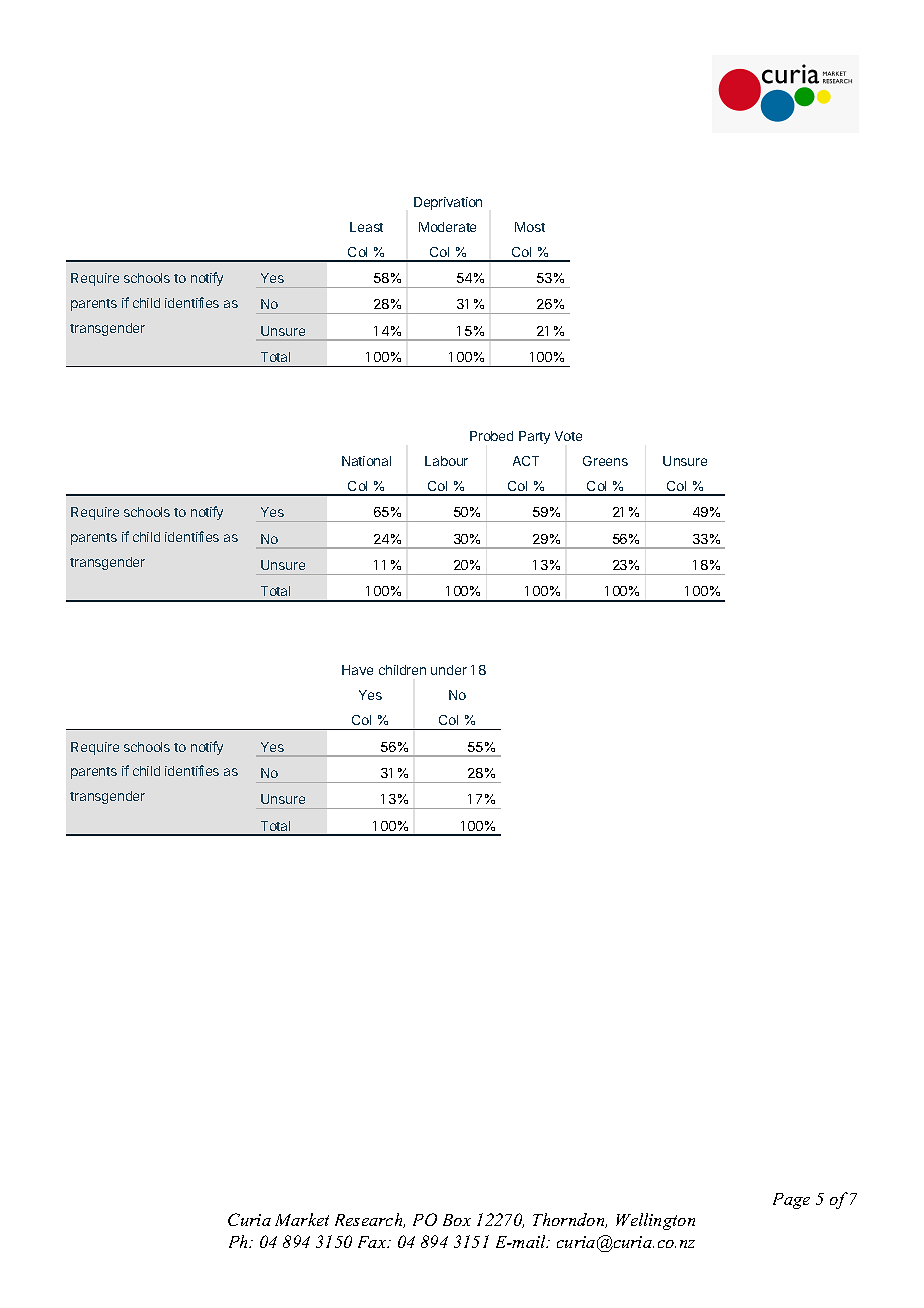  Describe the element at coordinates (605, 461) in the screenshot. I see `Greens` at that location.
